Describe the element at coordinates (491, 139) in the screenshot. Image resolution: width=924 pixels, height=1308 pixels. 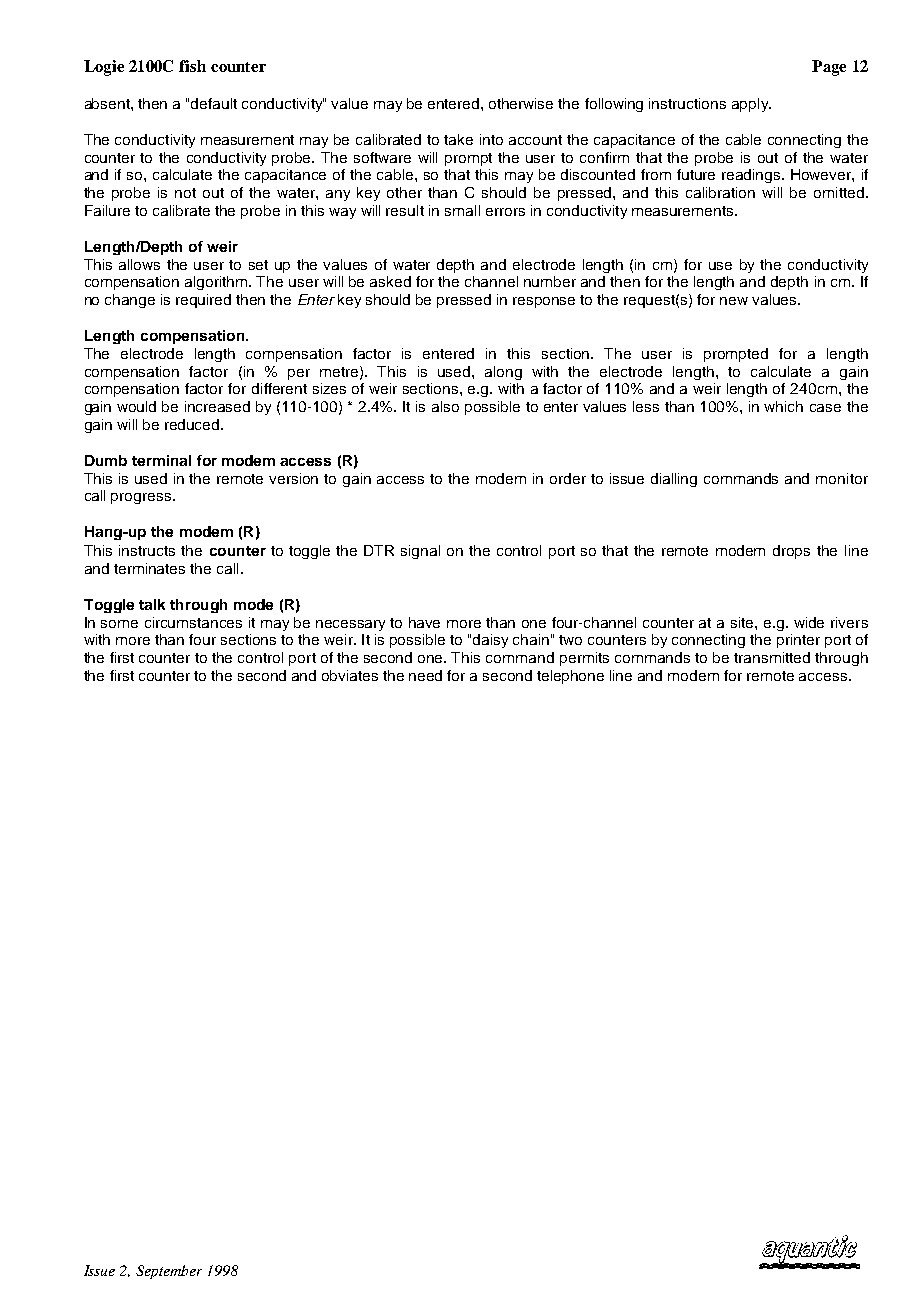
I see `into` at that location.
